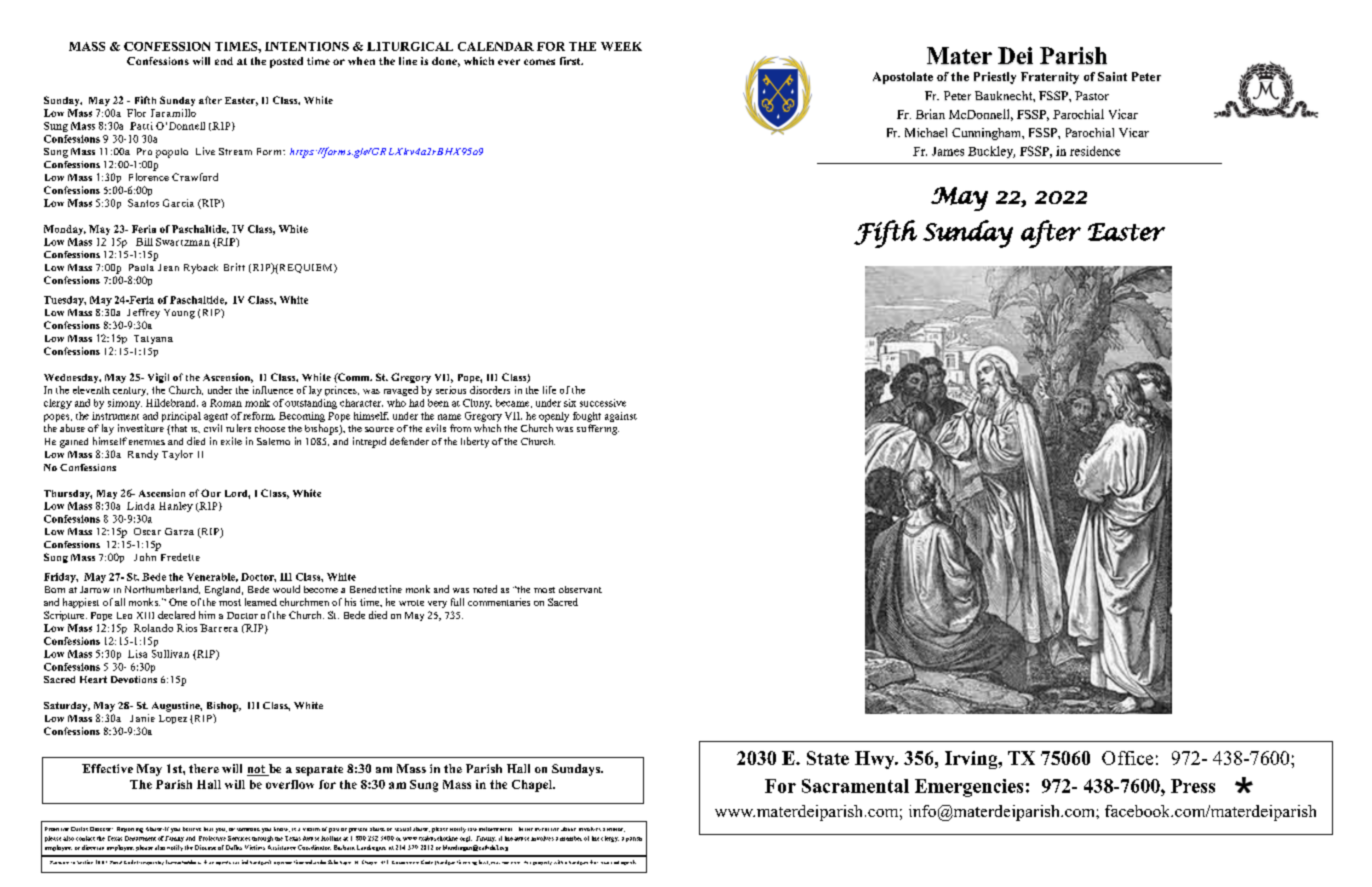 The height and width of the image is (887, 1372). What do you see at coordinates (598, 429) in the image?
I see `suffering` at bounding box center [598, 429].
